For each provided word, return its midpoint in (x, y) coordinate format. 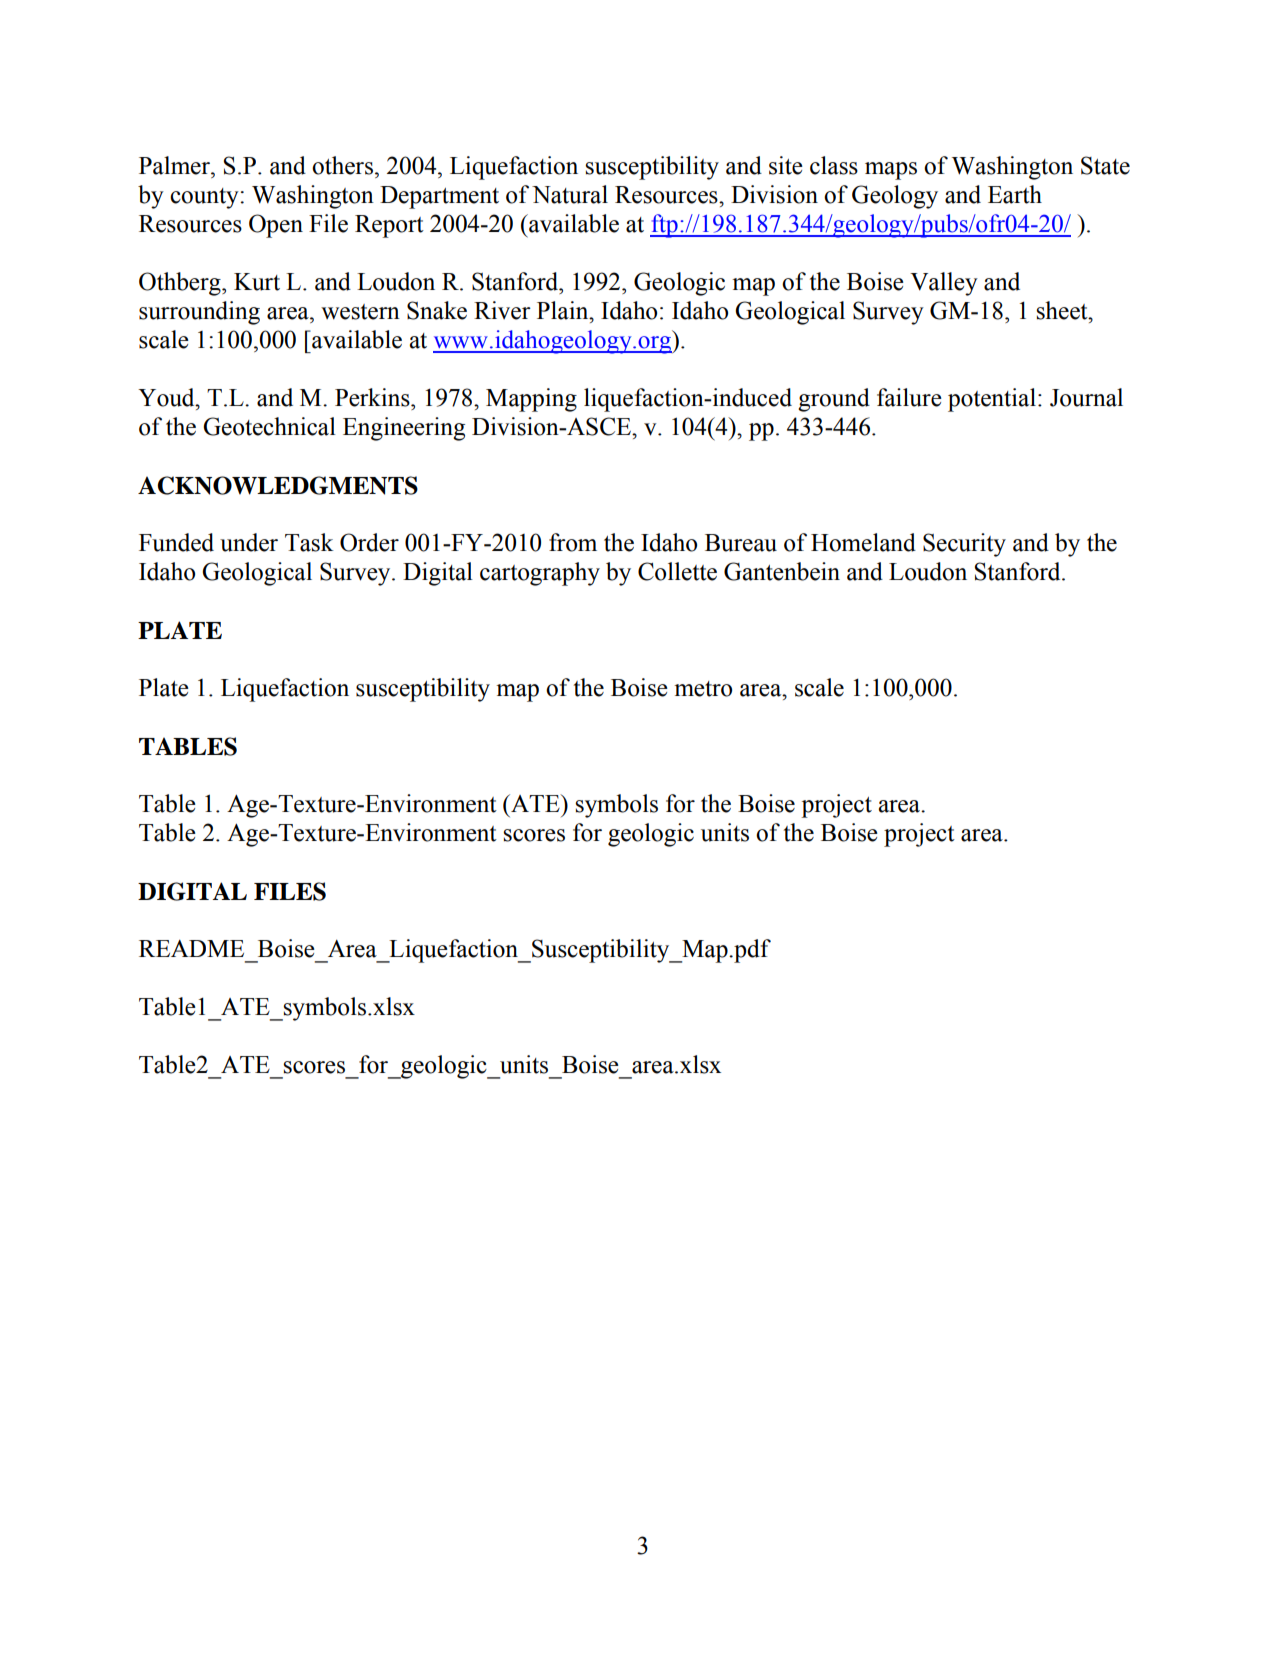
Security (964, 545)
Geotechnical (269, 426)
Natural (570, 194)
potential (992, 400)
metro (703, 689)
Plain (564, 310)
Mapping (531, 400)
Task (309, 542)
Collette (677, 571)
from (573, 542)
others (342, 165)
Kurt (257, 282)
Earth (1015, 194)
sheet (1063, 310)
